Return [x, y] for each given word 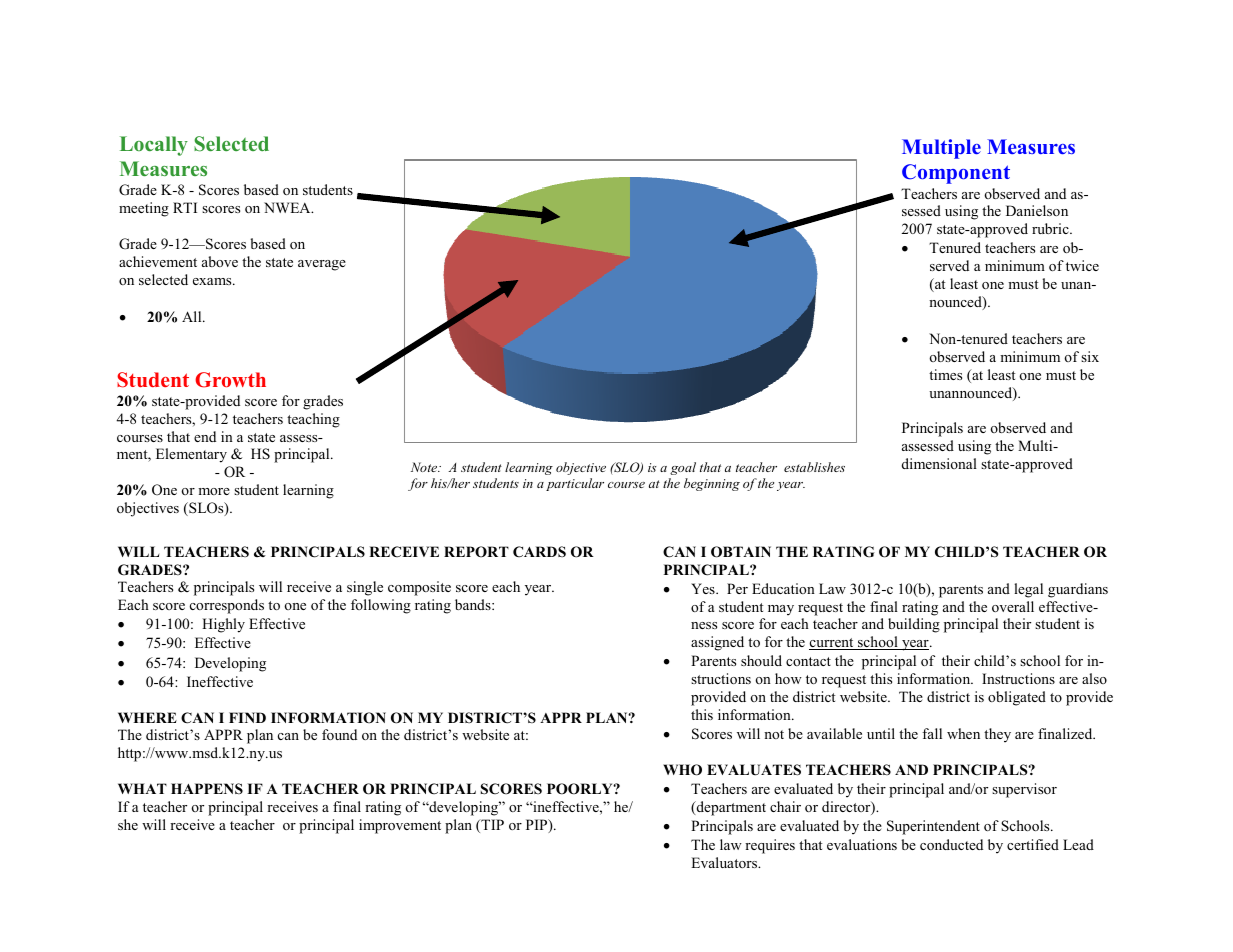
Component [956, 174]
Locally [154, 146]
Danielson [1037, 210]
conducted [951, 844]
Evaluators [725, 862]
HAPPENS [207, 788]
